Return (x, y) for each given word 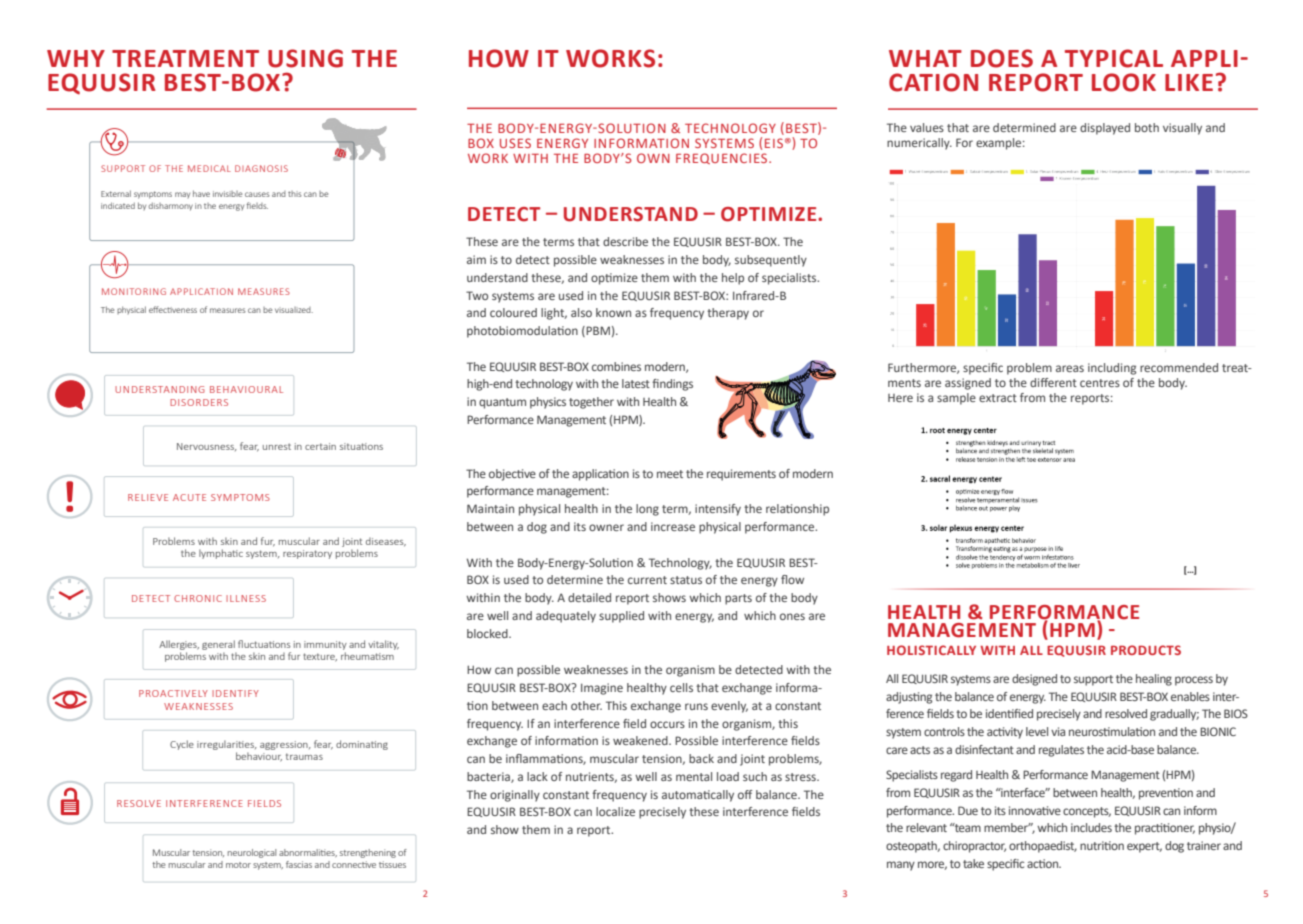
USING (305, 58)
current (647, 580)
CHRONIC (198, 598)
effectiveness (173, 309)
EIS (774, 143)
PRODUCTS (1146, 650)
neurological (252, 853)
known (613, 312)
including (1112, 369)
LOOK (1124, 82)
